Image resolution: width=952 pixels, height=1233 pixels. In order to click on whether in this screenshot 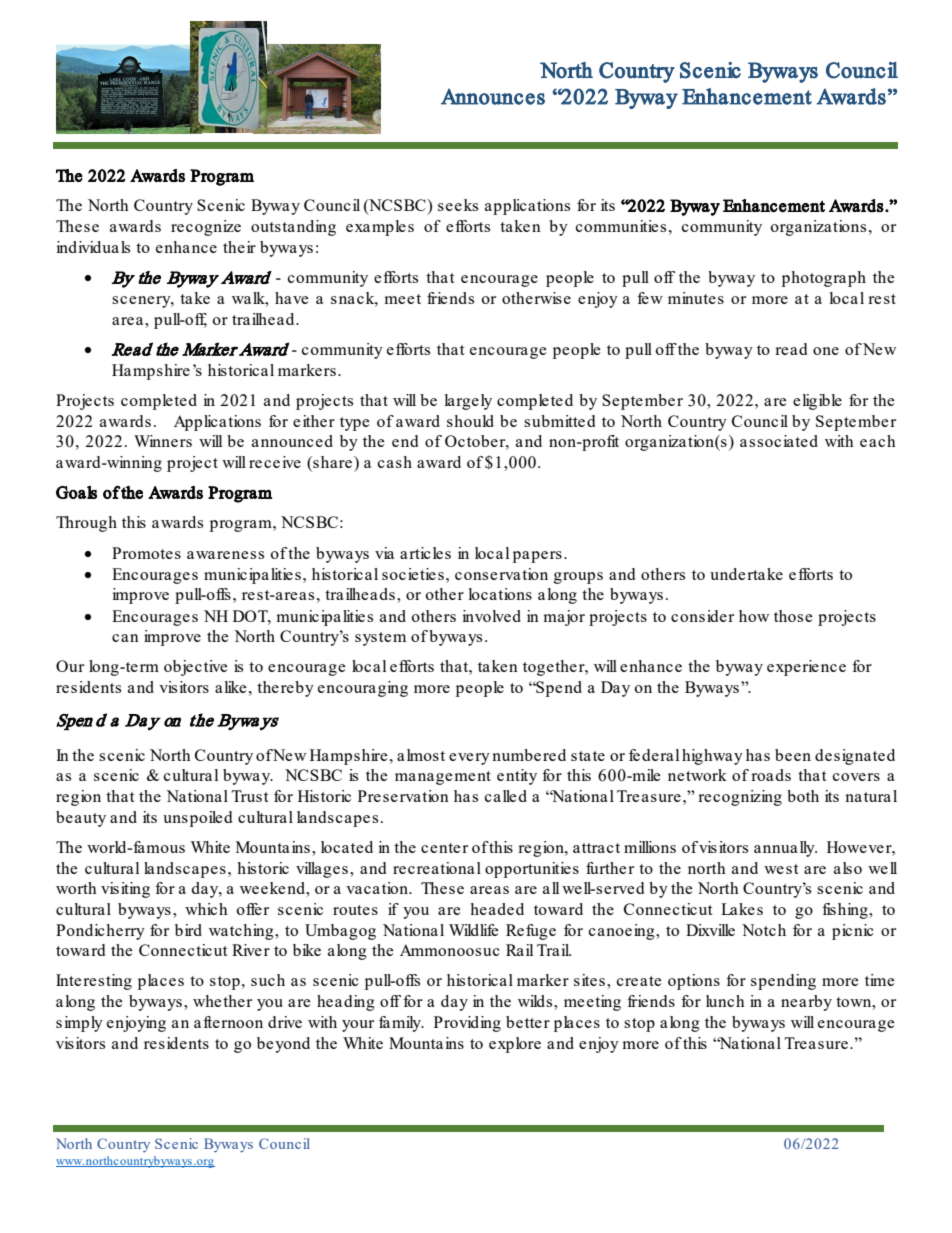, I will do `click(222, 1001)`.
